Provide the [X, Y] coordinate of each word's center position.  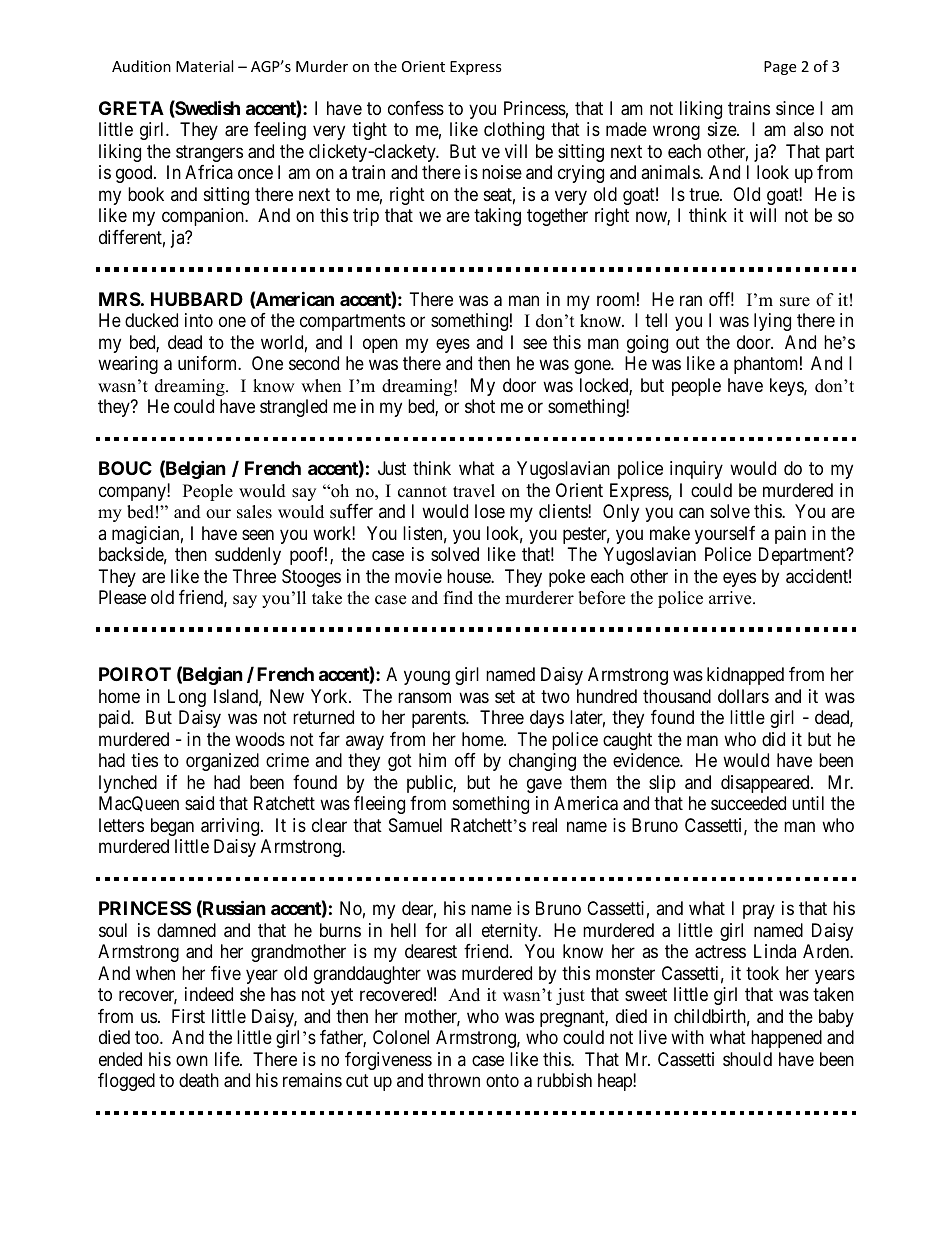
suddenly [248, 556]
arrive [731, 598]
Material [204, 66]
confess [416, 108]
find [458, 598]
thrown [454, 1080]
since [795, 108]
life [228, 1059]
